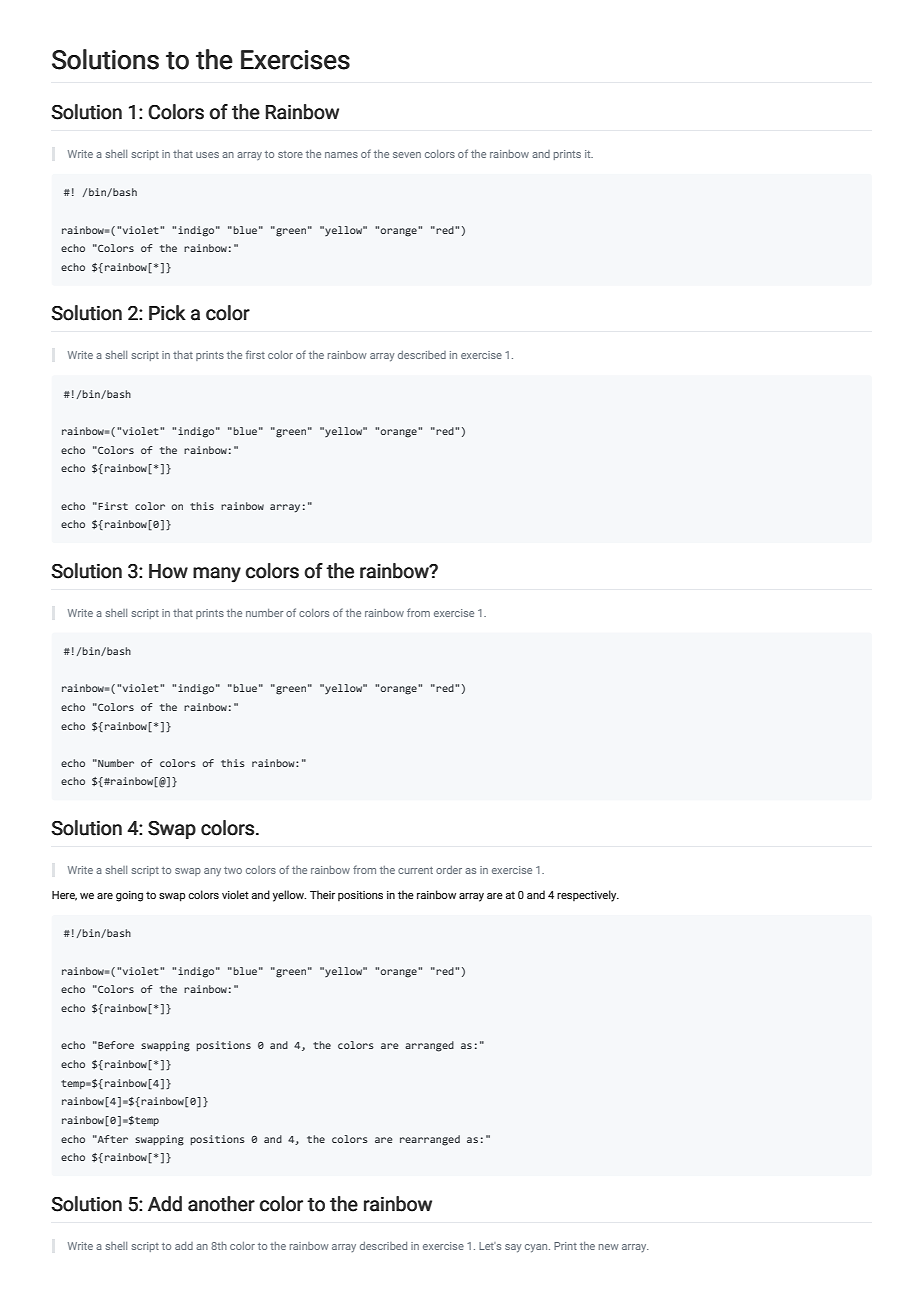  What do you see at coordinates (221, 1204) in the screenshot?
I see `another` at bounding box center [221, 1204].
